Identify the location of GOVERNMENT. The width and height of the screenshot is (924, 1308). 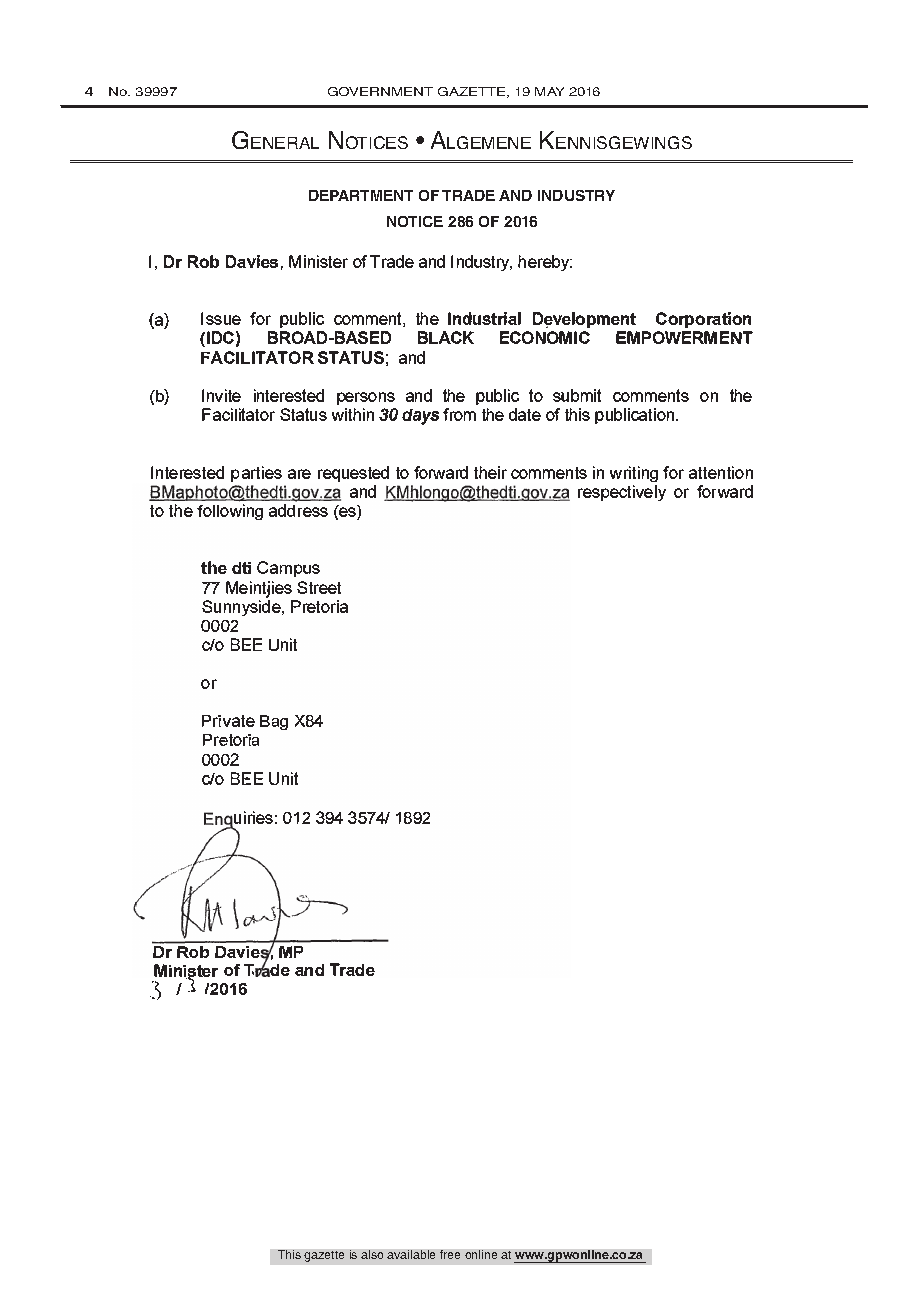
(380, 91).
